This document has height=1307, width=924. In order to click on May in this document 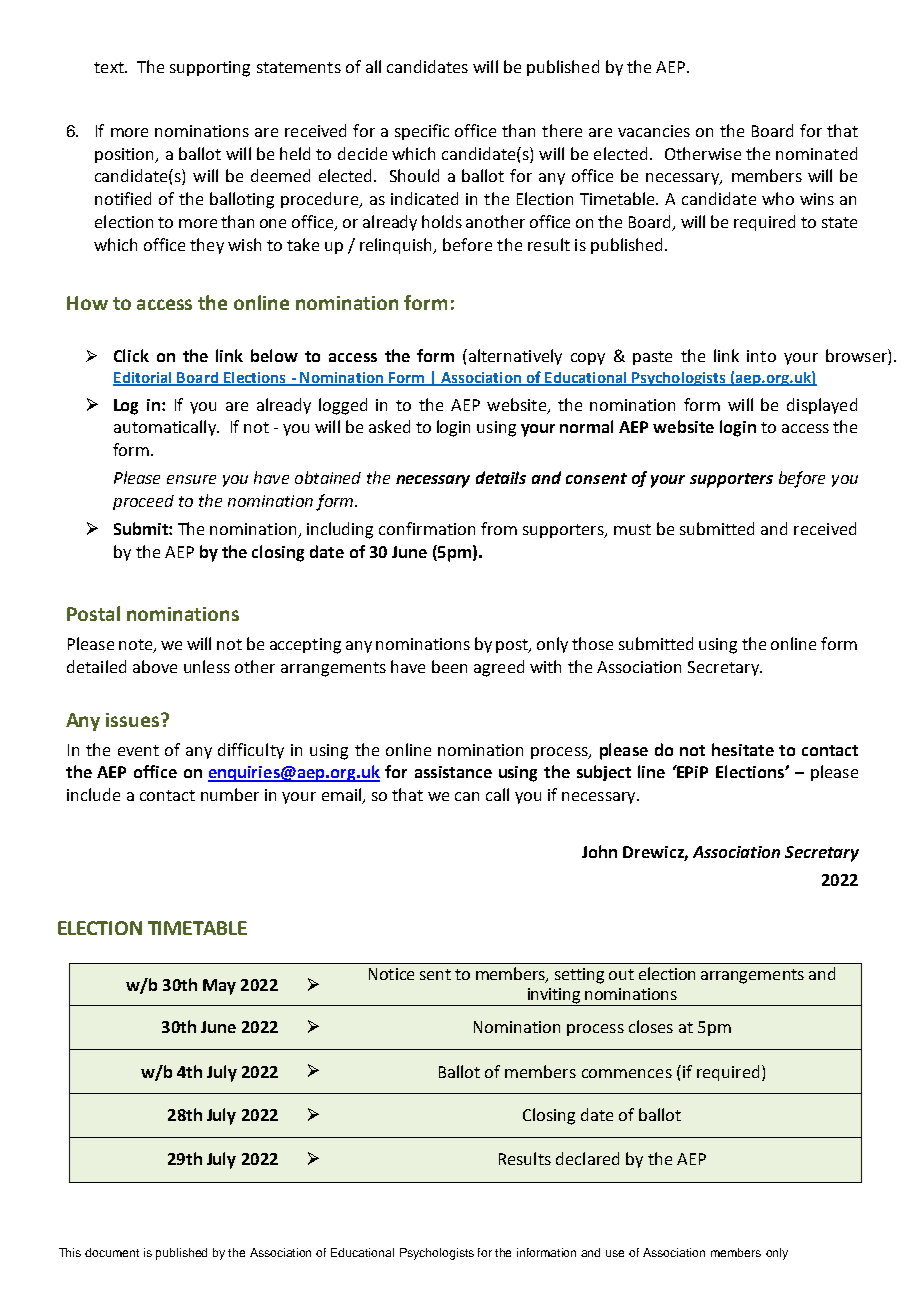, I will do `click(219, 987)`.
